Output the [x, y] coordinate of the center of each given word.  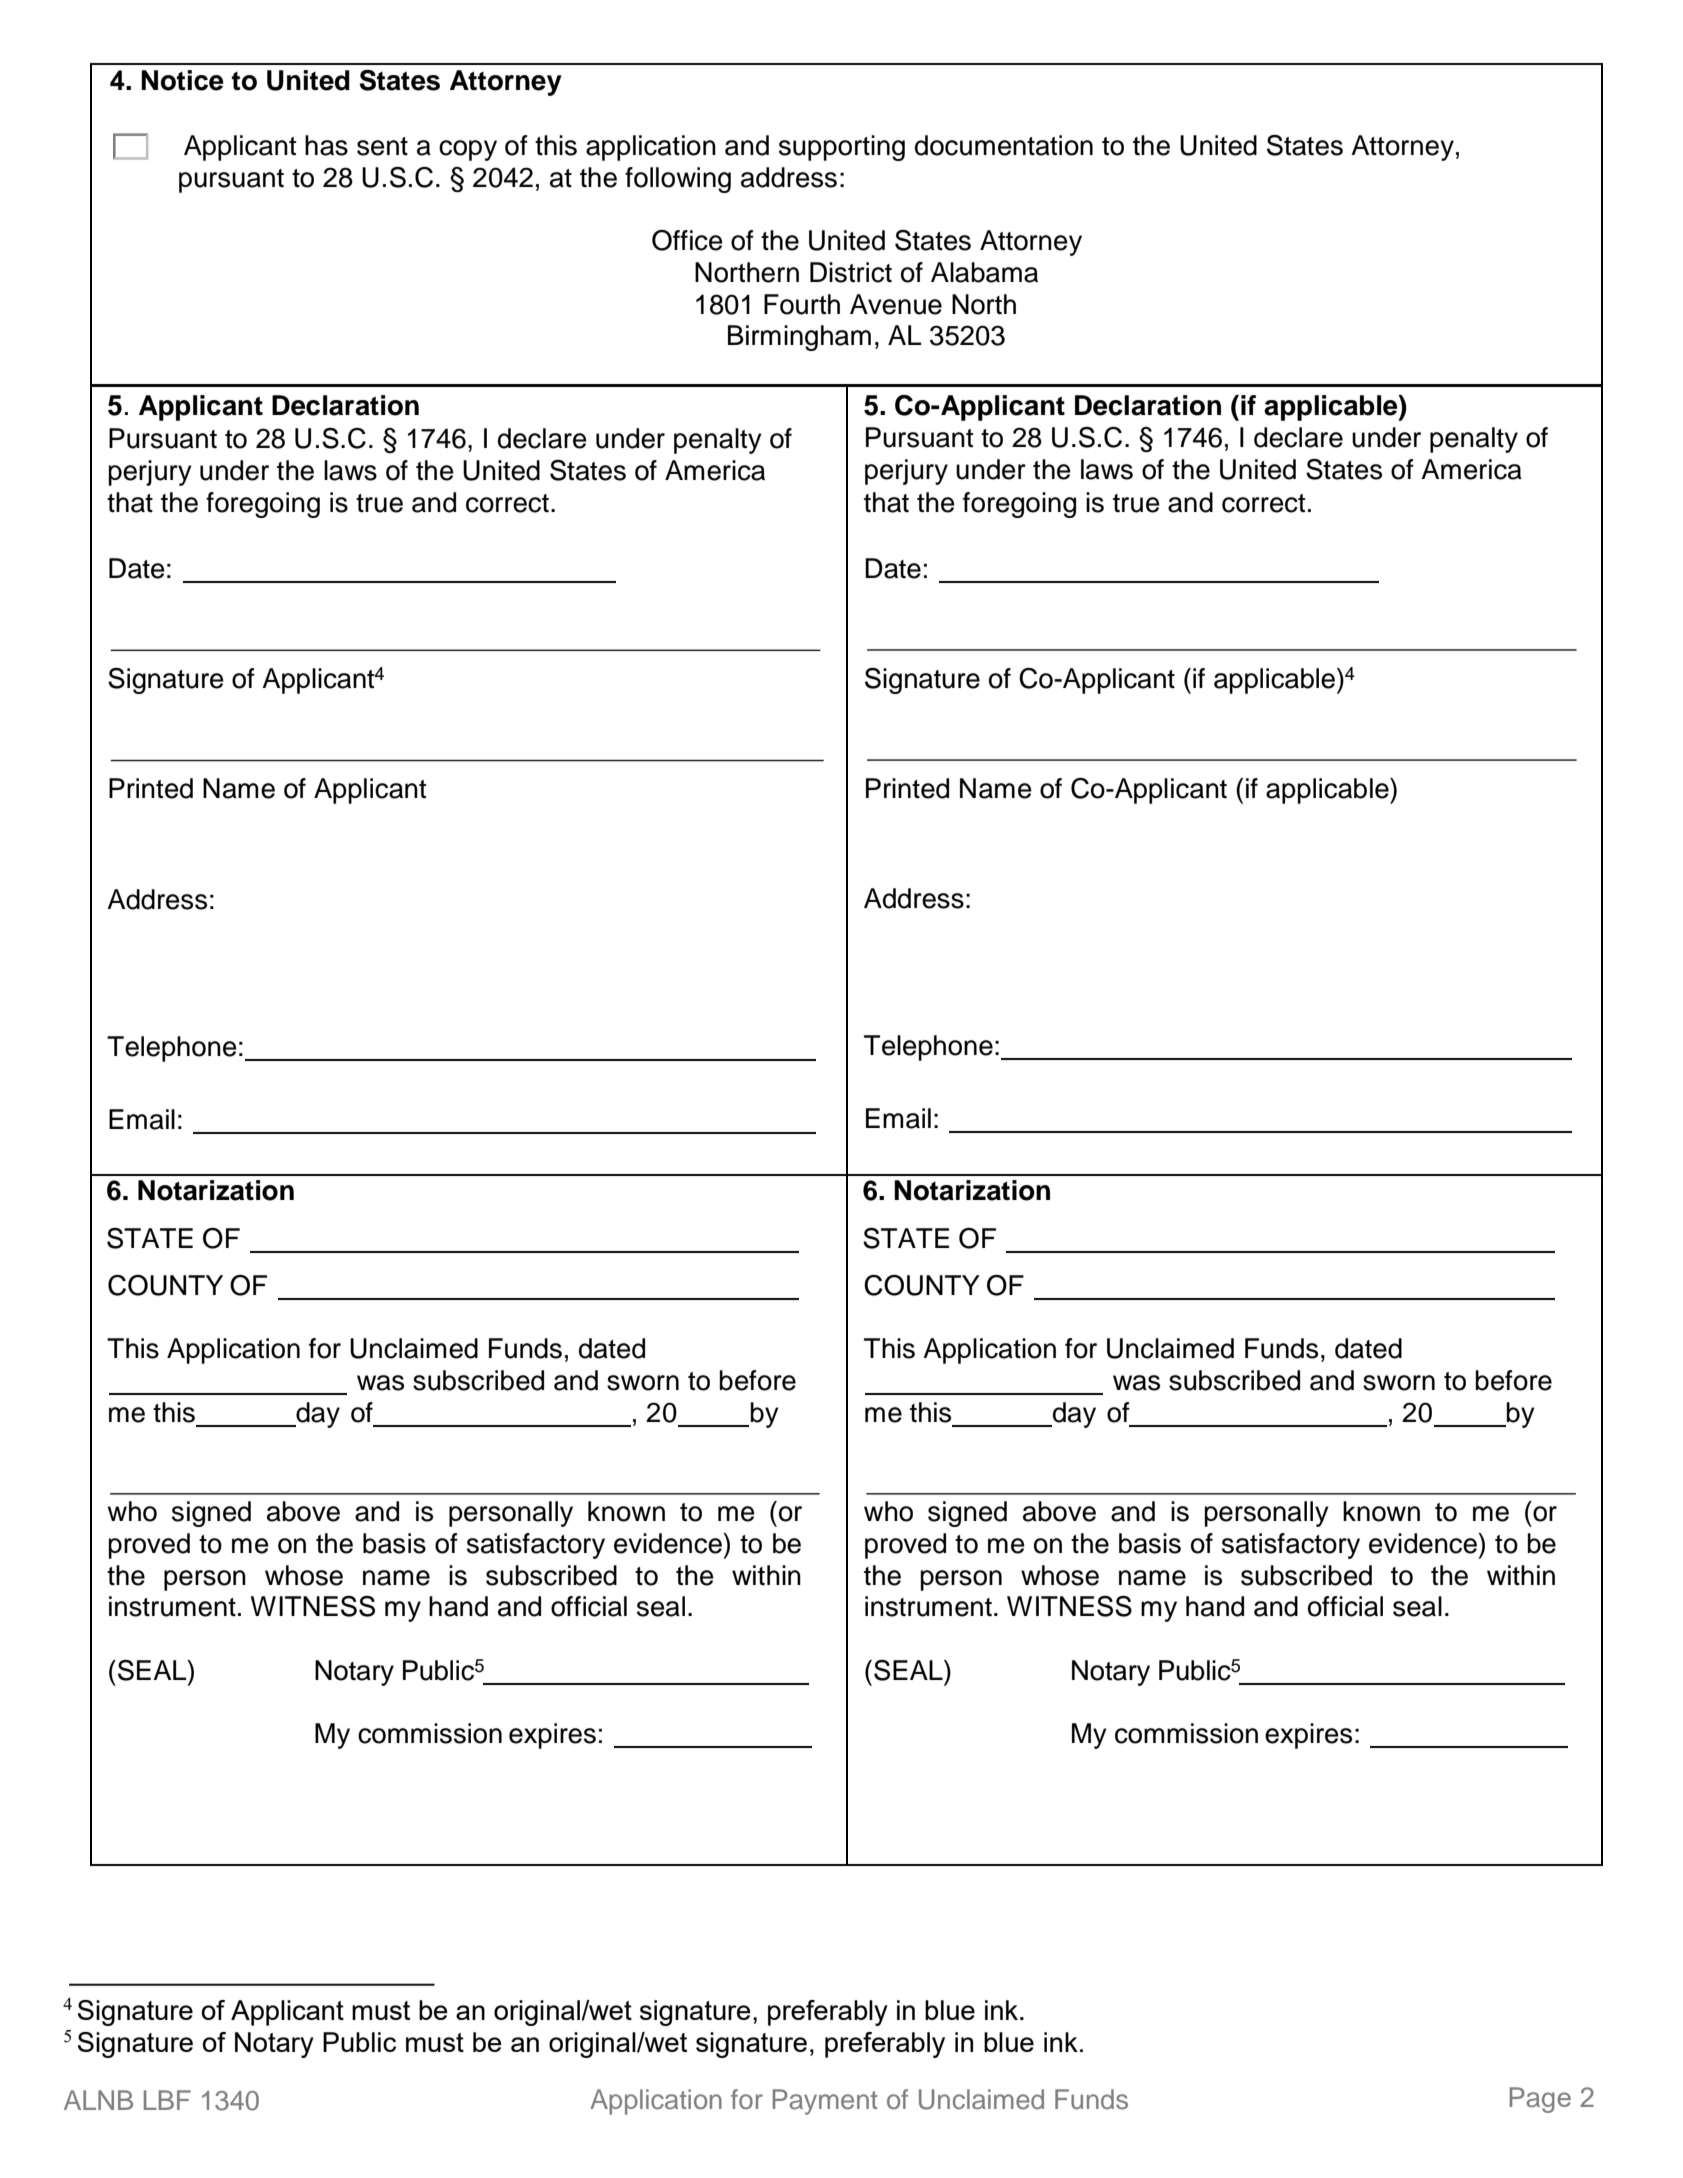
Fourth [802, 304]
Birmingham [799, 338]
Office [687, 240]
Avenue [896, 304]
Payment [825, 2102]
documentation [1004, 145]
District [851, 272]
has [326, 145]
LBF [167, 2100]
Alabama [984, 272]
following [678, 180]
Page [1540, 2100]
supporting [842, 148]
